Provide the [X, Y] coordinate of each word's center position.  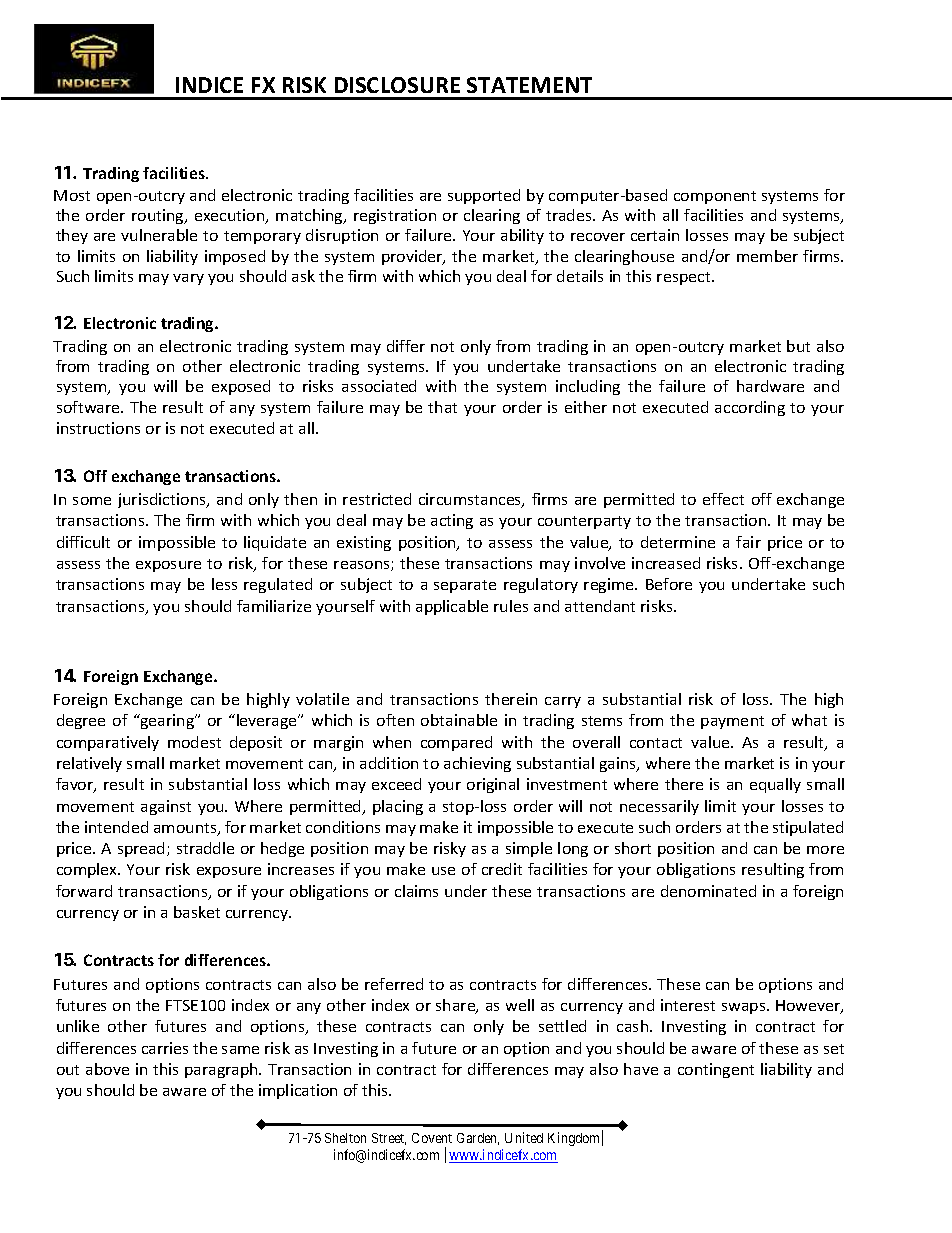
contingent [716, 1070]
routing [159, 216]
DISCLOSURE [397, 85]
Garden [478, 1139]
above [107, 1069]
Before [669, 584]
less [224, 584]
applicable [452, 607]
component [715, 197]
